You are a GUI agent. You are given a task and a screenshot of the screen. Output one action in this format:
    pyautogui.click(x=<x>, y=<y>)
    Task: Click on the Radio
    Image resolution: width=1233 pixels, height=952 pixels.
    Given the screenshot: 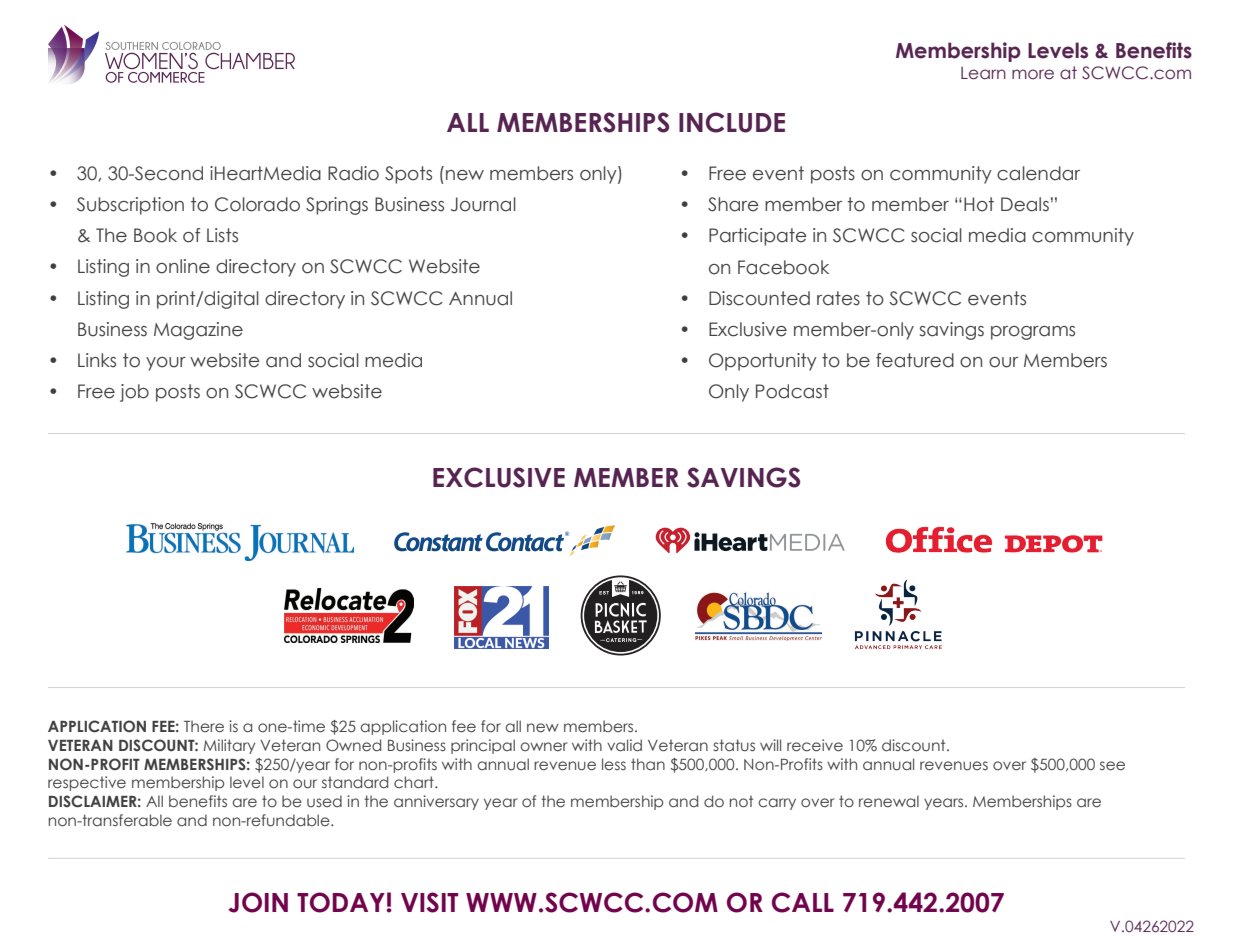 What is the action you would take?
    pyautogui.click(x=353, y=173)
